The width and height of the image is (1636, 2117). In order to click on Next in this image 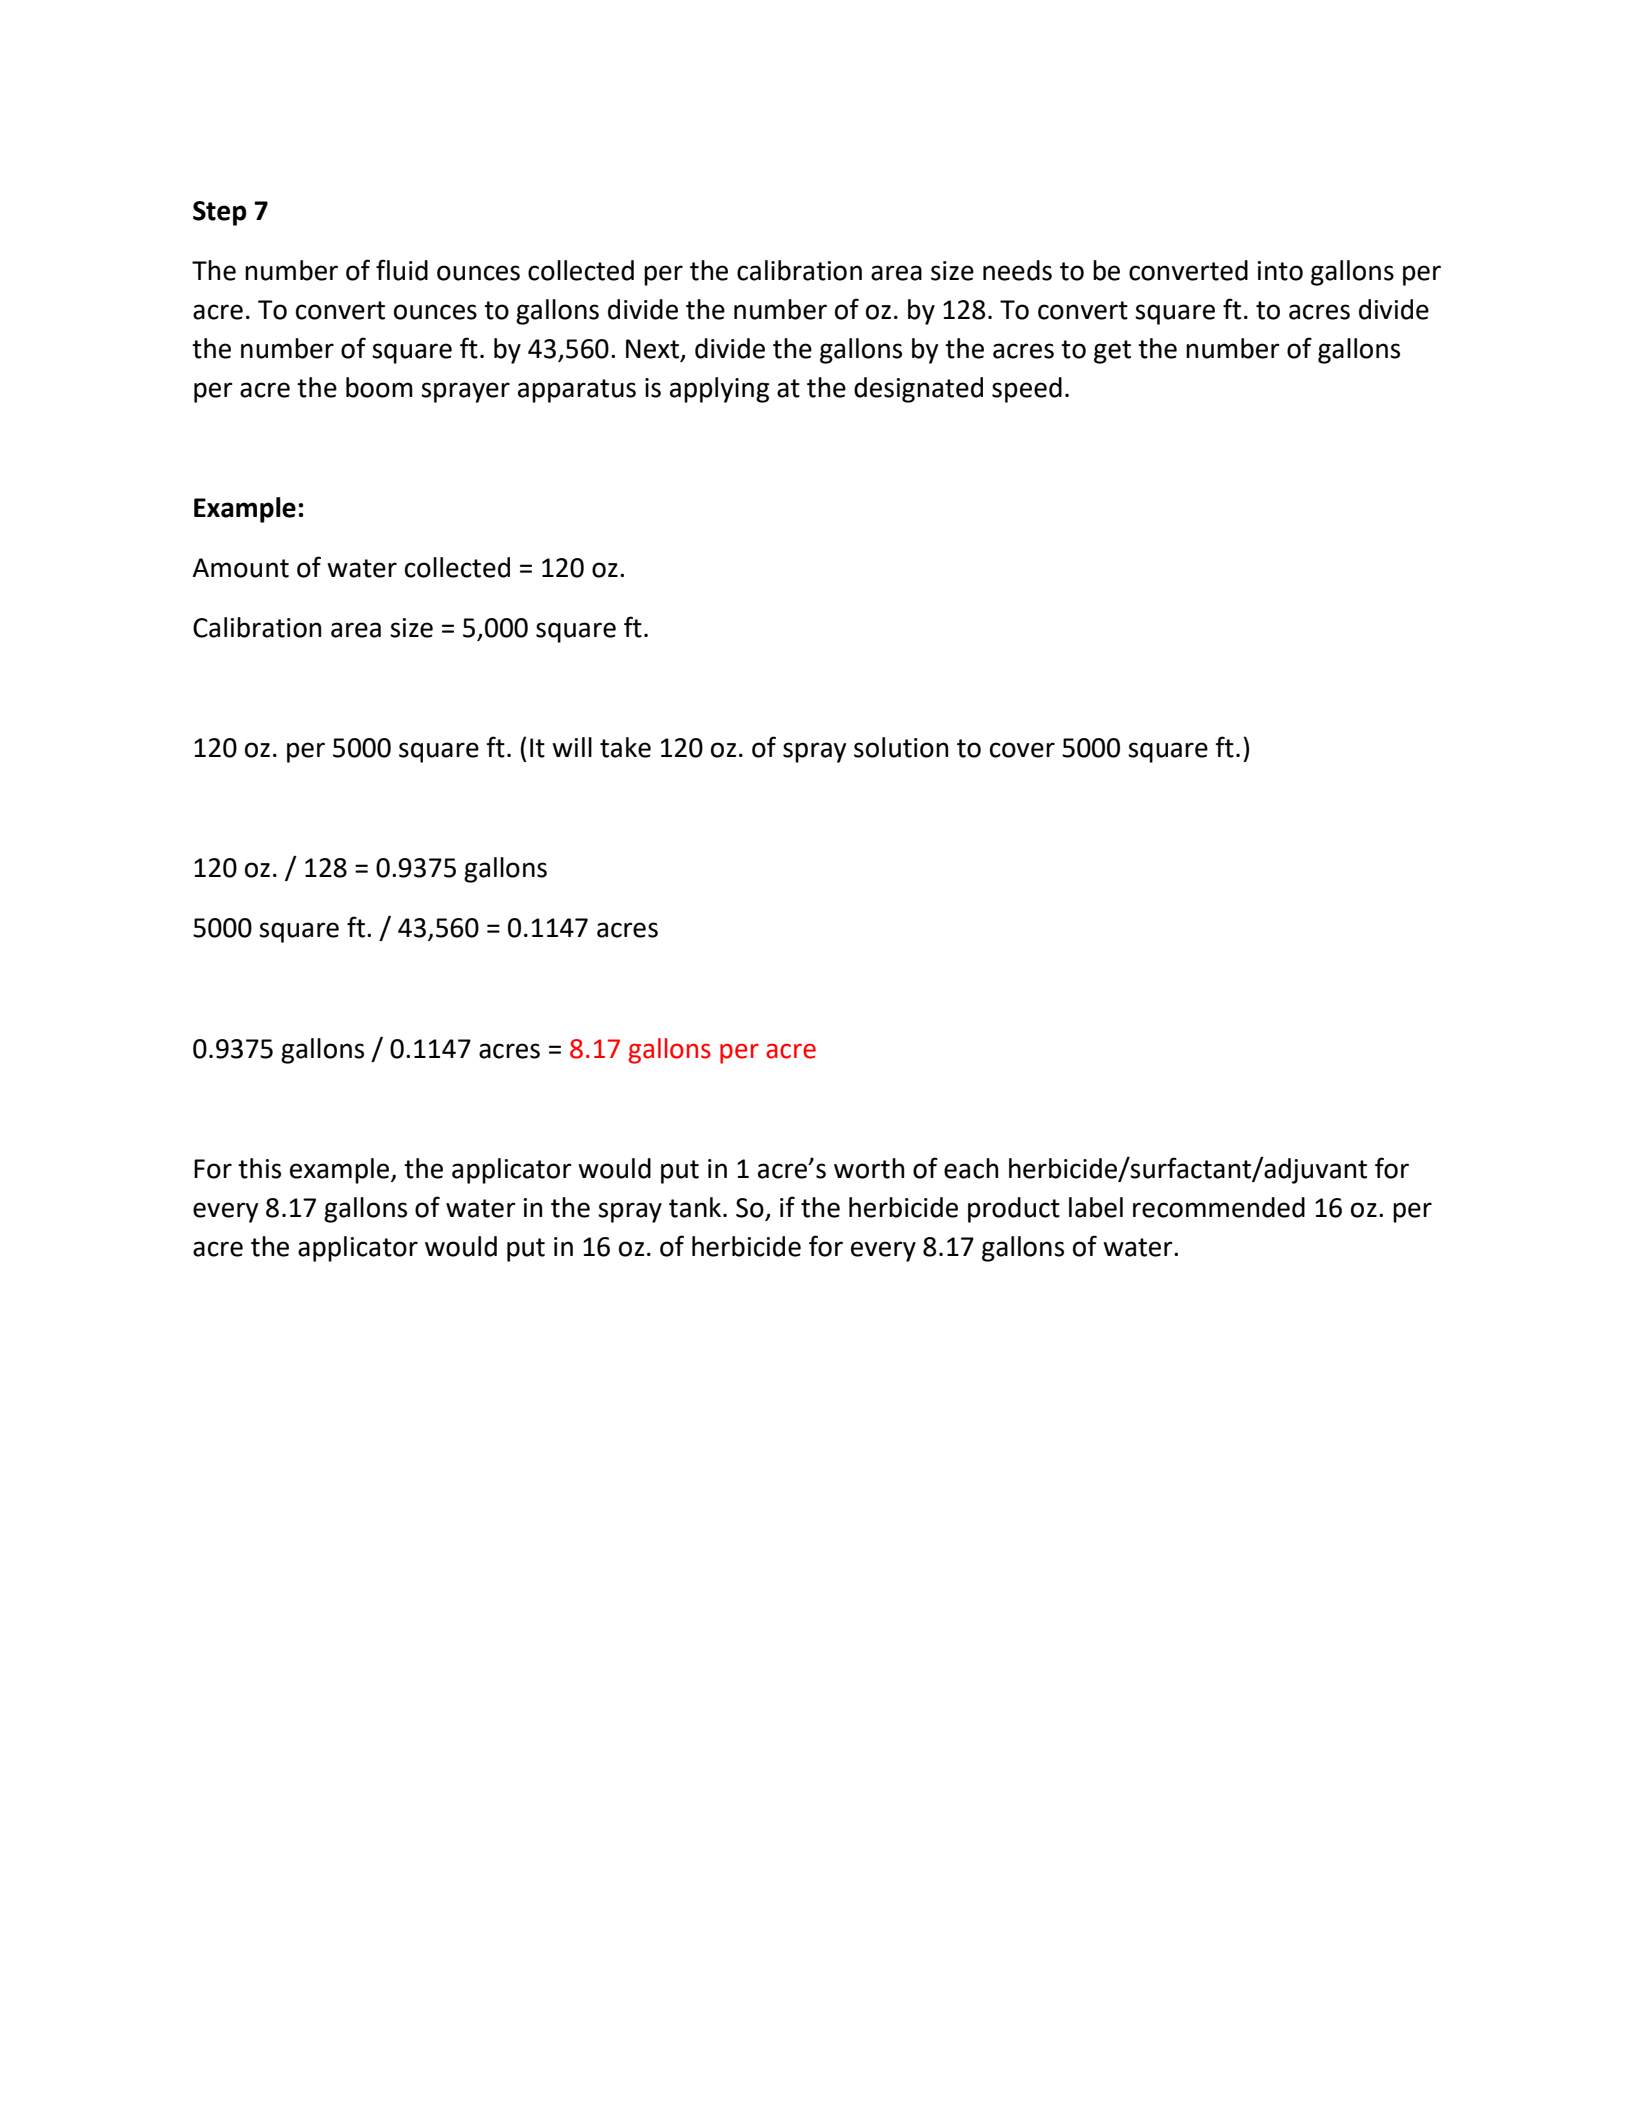, I will do `click(652, 349)`.
